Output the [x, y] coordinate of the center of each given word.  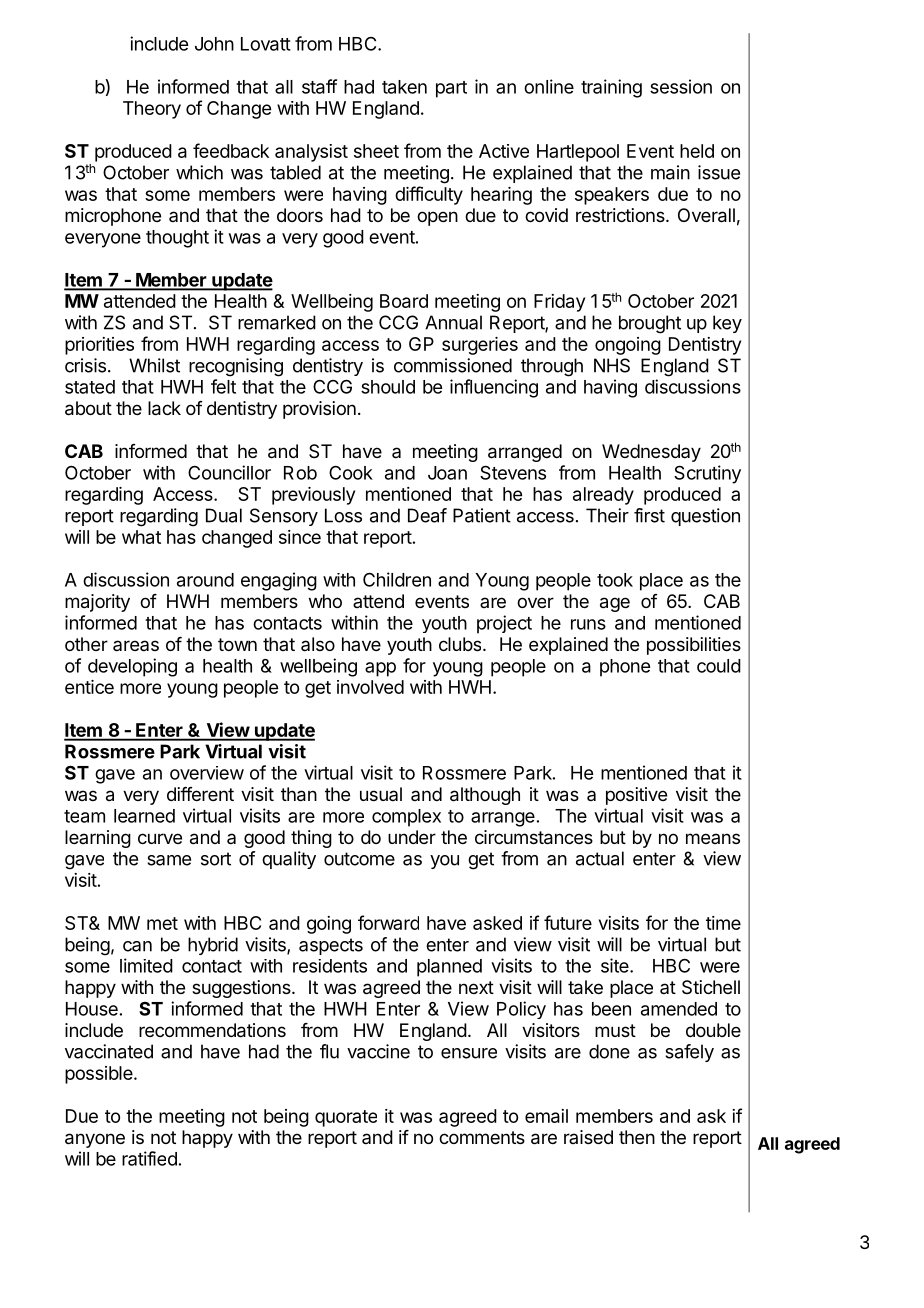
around [205, 580]
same [169, 860]
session [681, 86]
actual [600, 858]
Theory [152, 110]
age [615, 604]
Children [397, 579]
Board [404, 301]
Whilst [154, 365]
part [451, 89]
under [412, 837]
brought [650, 324]
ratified [149, 1158]
